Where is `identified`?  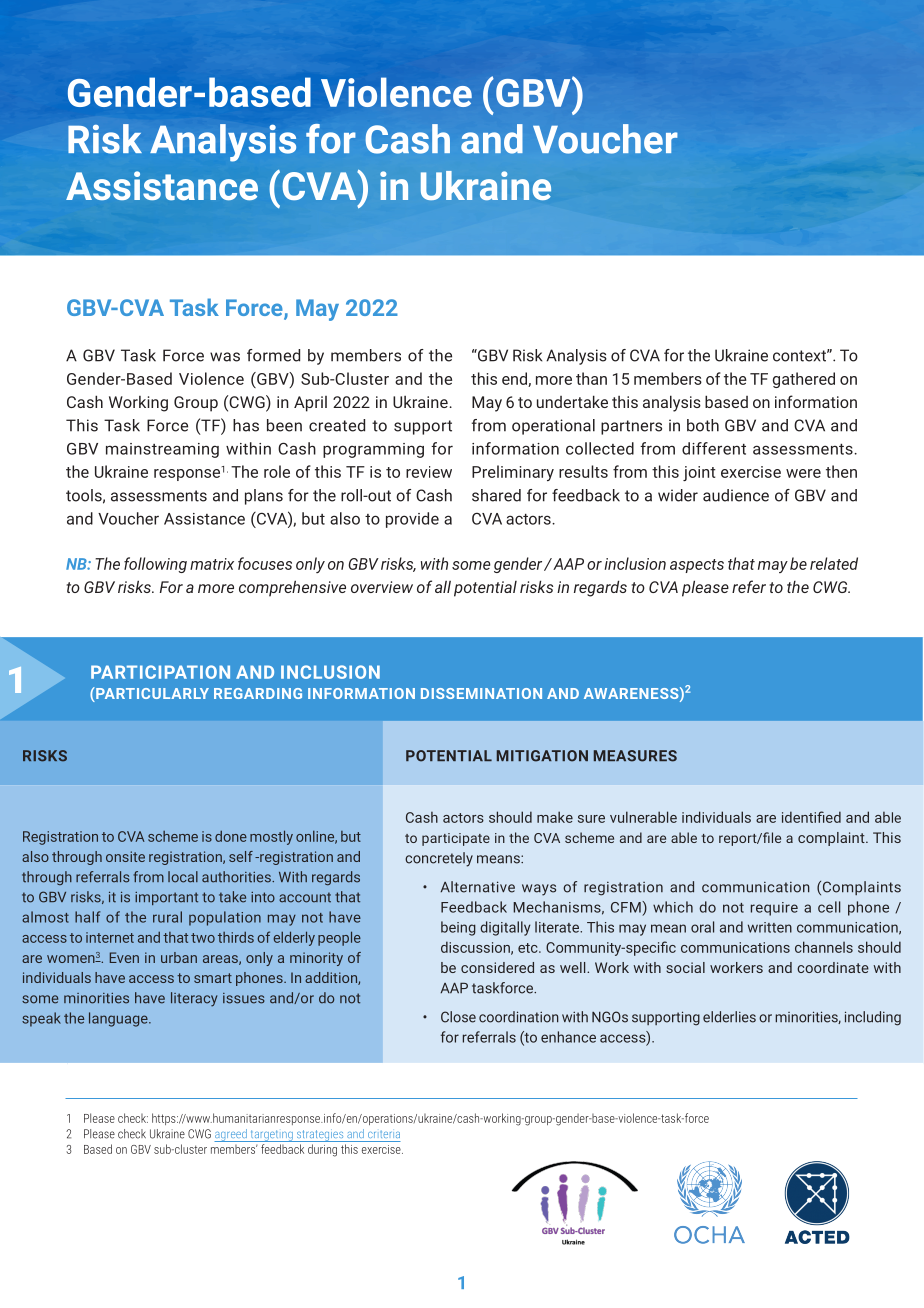
identified is located at coordinates (811, 817).
